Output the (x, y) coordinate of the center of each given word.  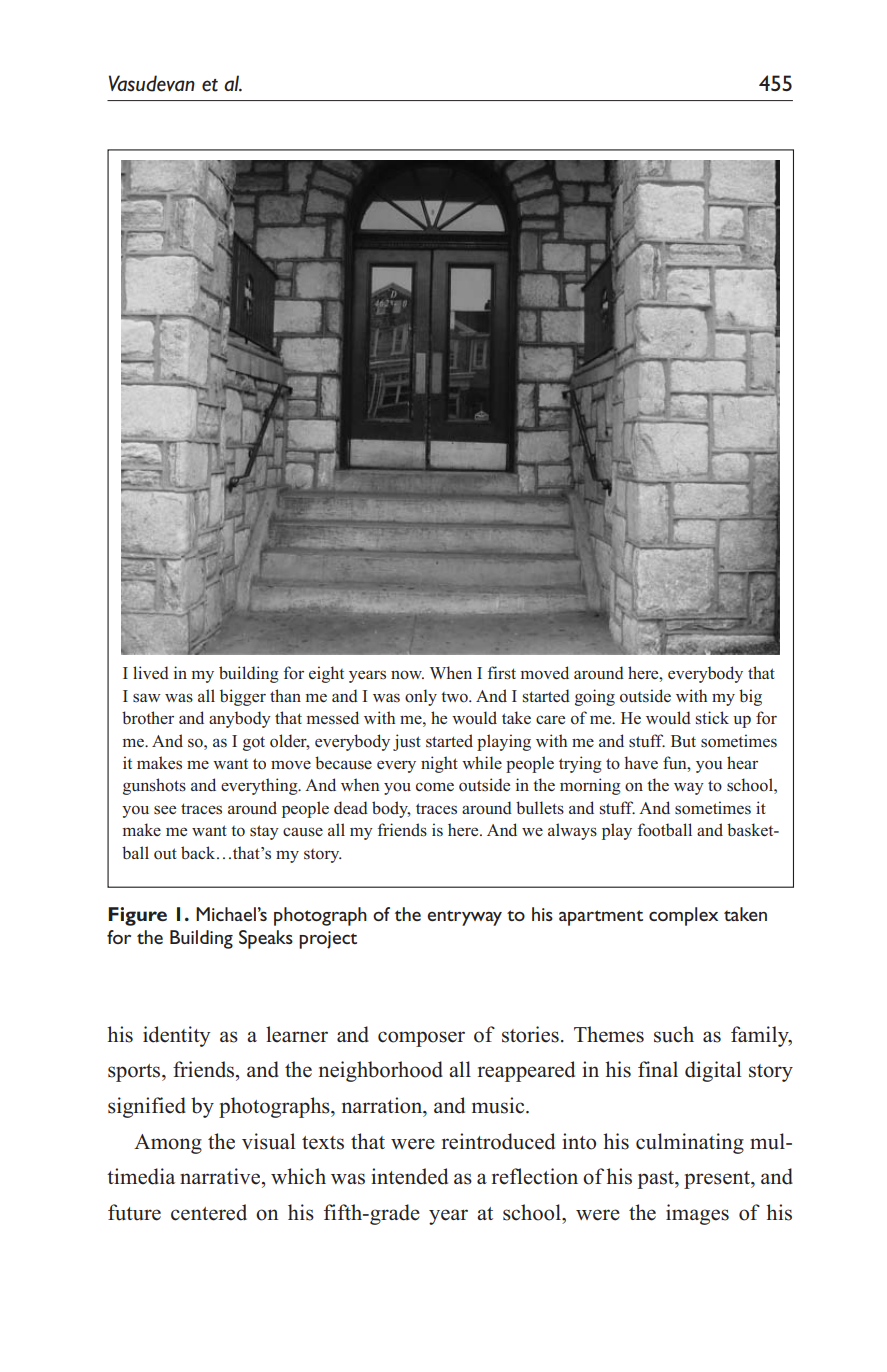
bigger (243, 697)
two (455, 697)
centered (209, 1212)
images (697, 1214)
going (595, 697)
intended (409, 1176)
